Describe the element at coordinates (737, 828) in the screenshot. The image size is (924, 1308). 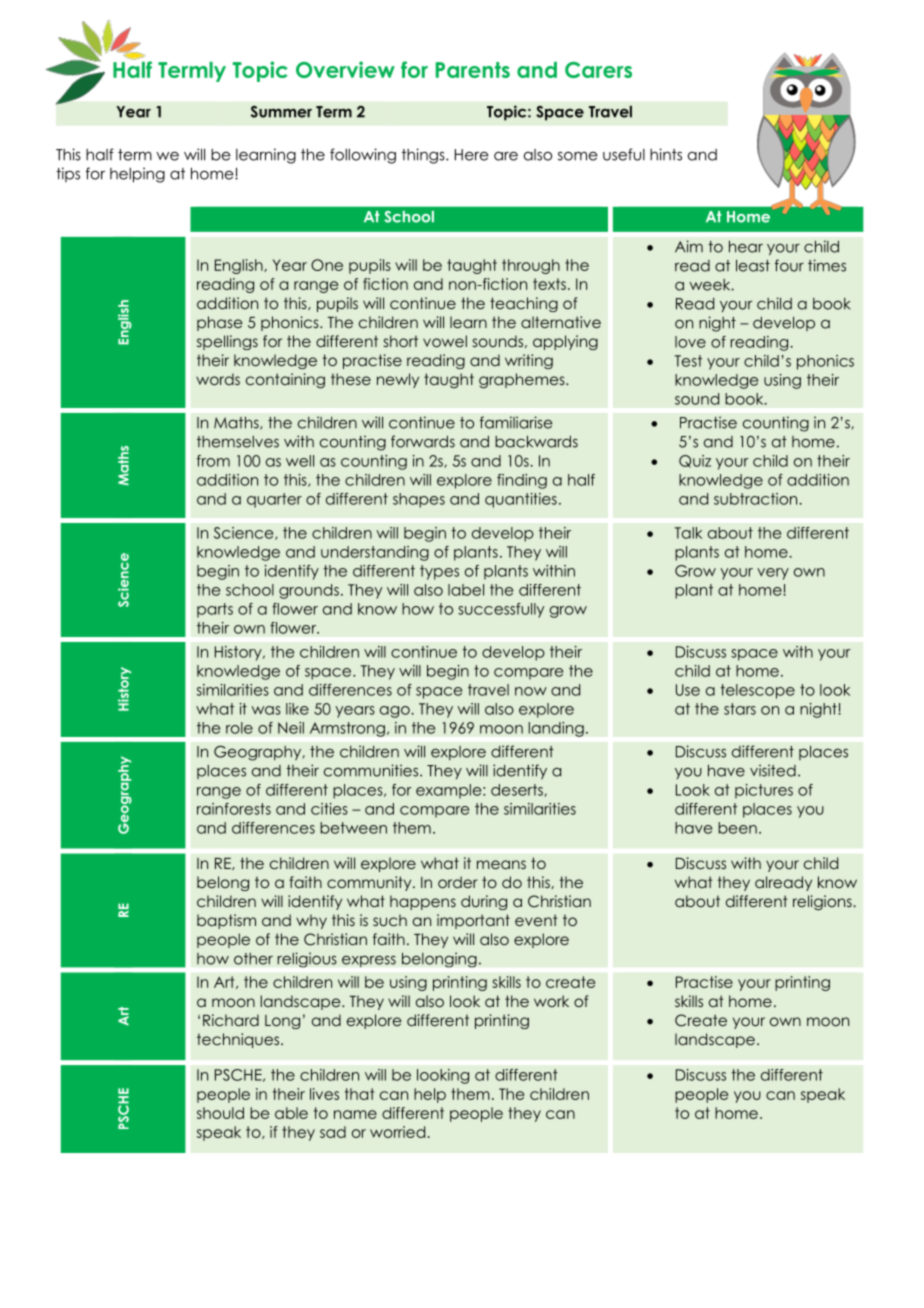
I see `been` at that location.
